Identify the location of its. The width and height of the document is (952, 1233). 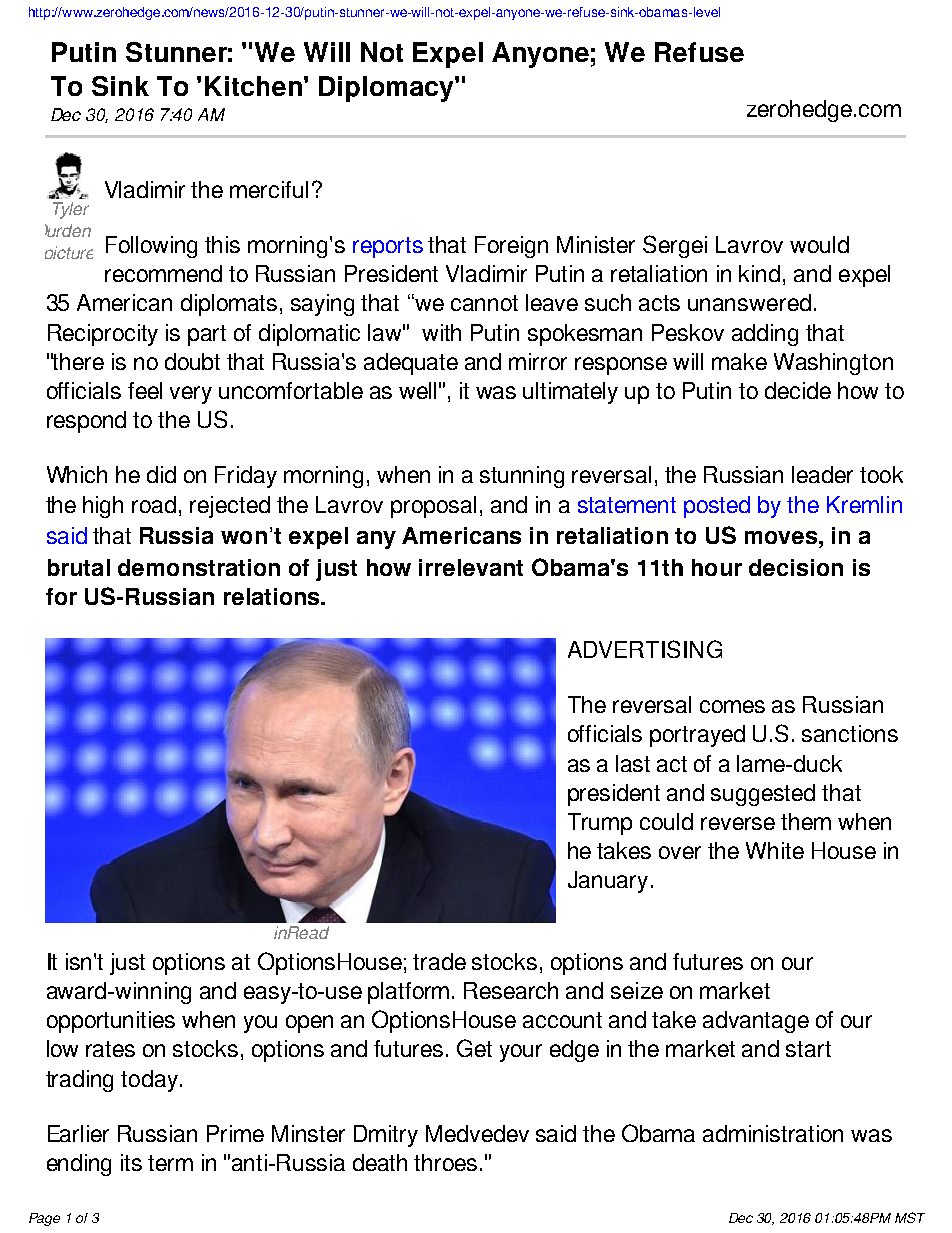
(131, 1162).
